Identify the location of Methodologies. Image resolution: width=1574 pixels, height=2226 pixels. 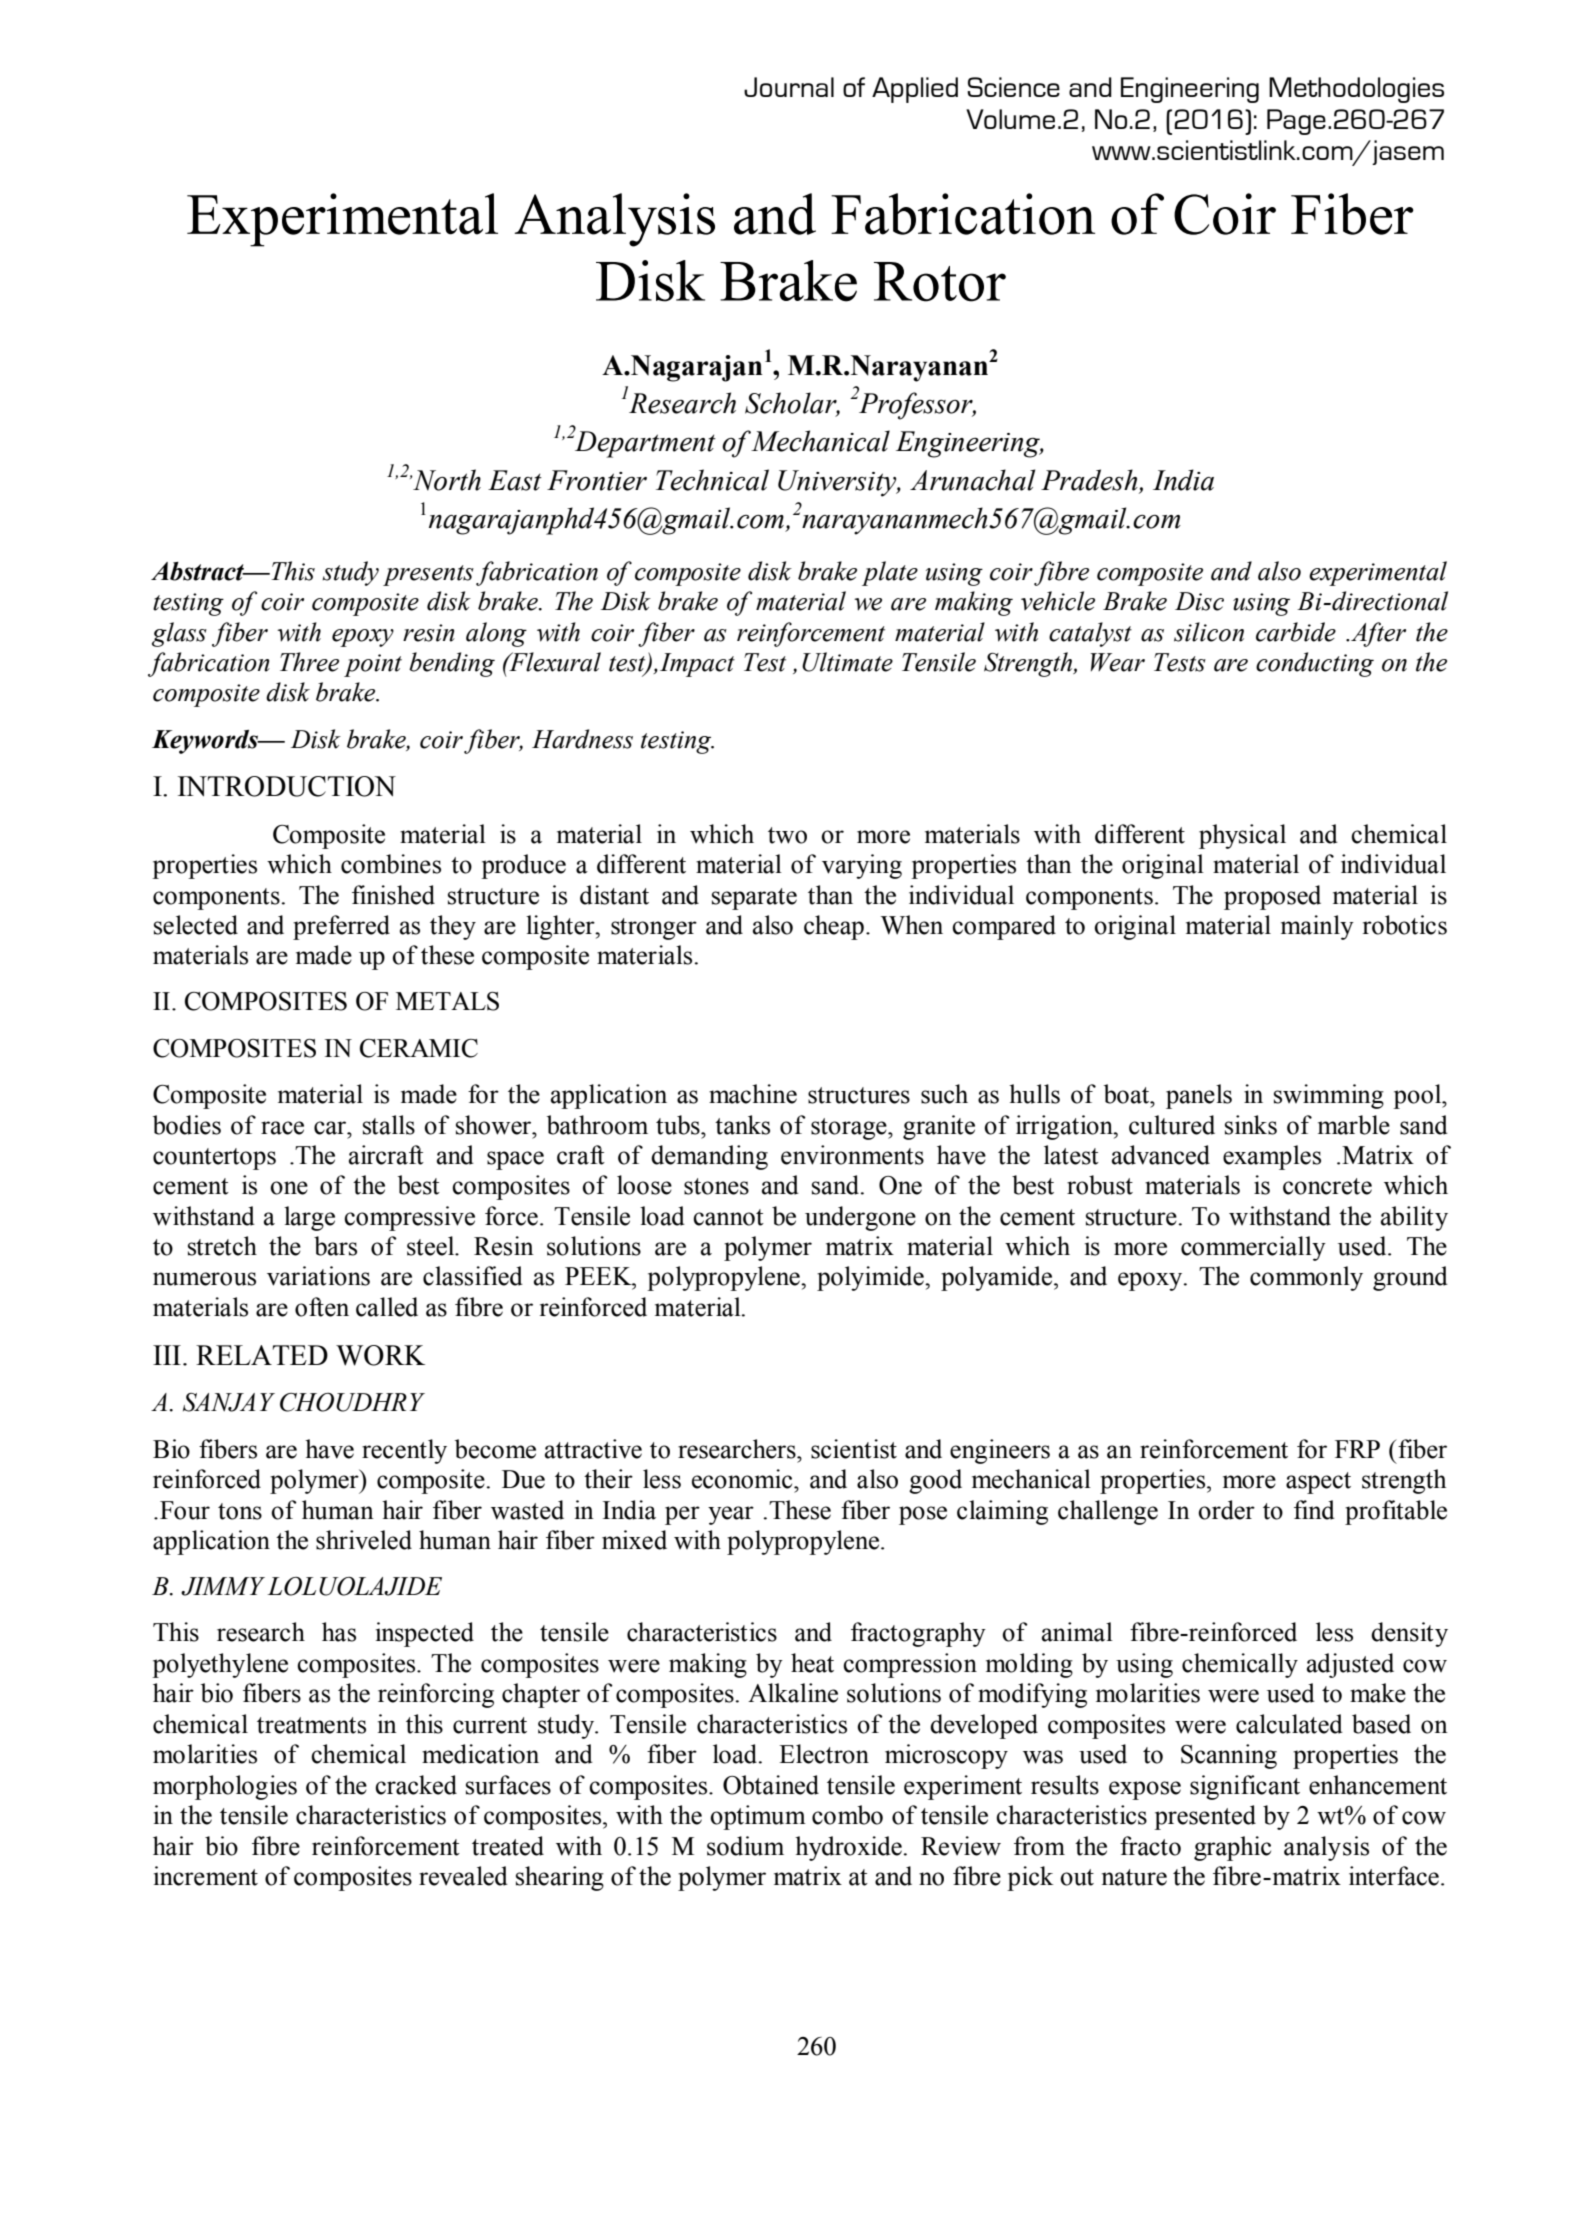
(1356, 90).
